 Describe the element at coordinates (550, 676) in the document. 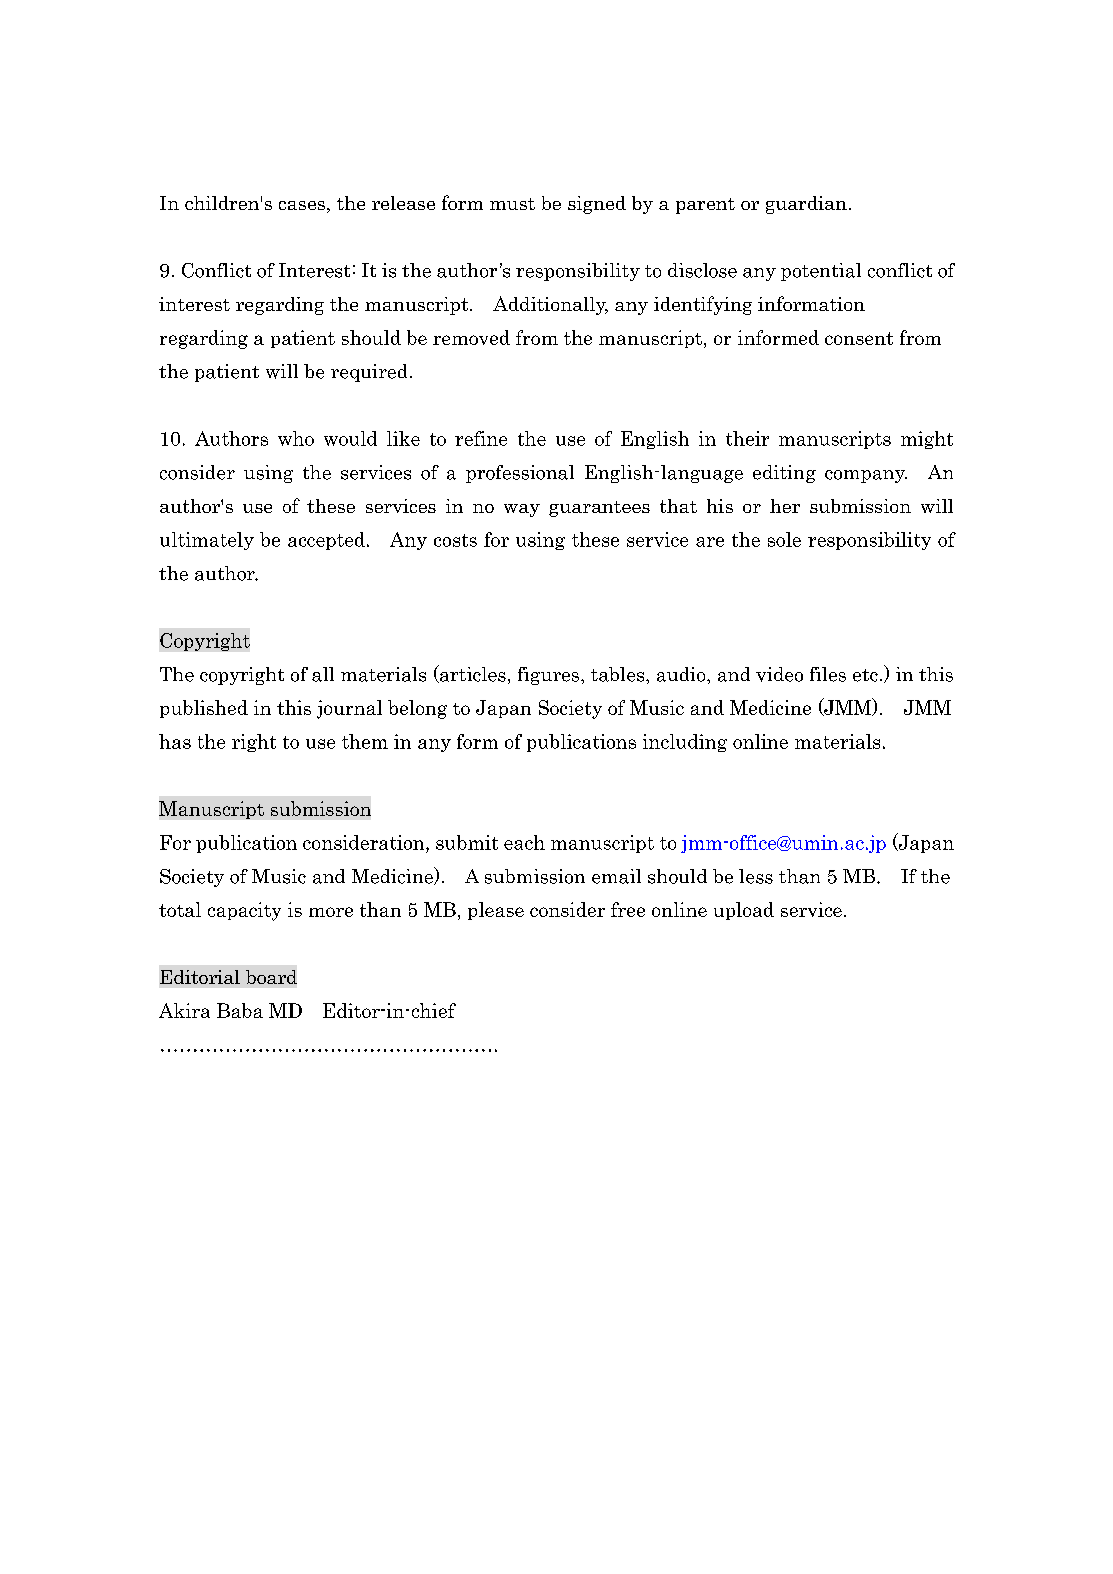

I see `figures` at that location.
